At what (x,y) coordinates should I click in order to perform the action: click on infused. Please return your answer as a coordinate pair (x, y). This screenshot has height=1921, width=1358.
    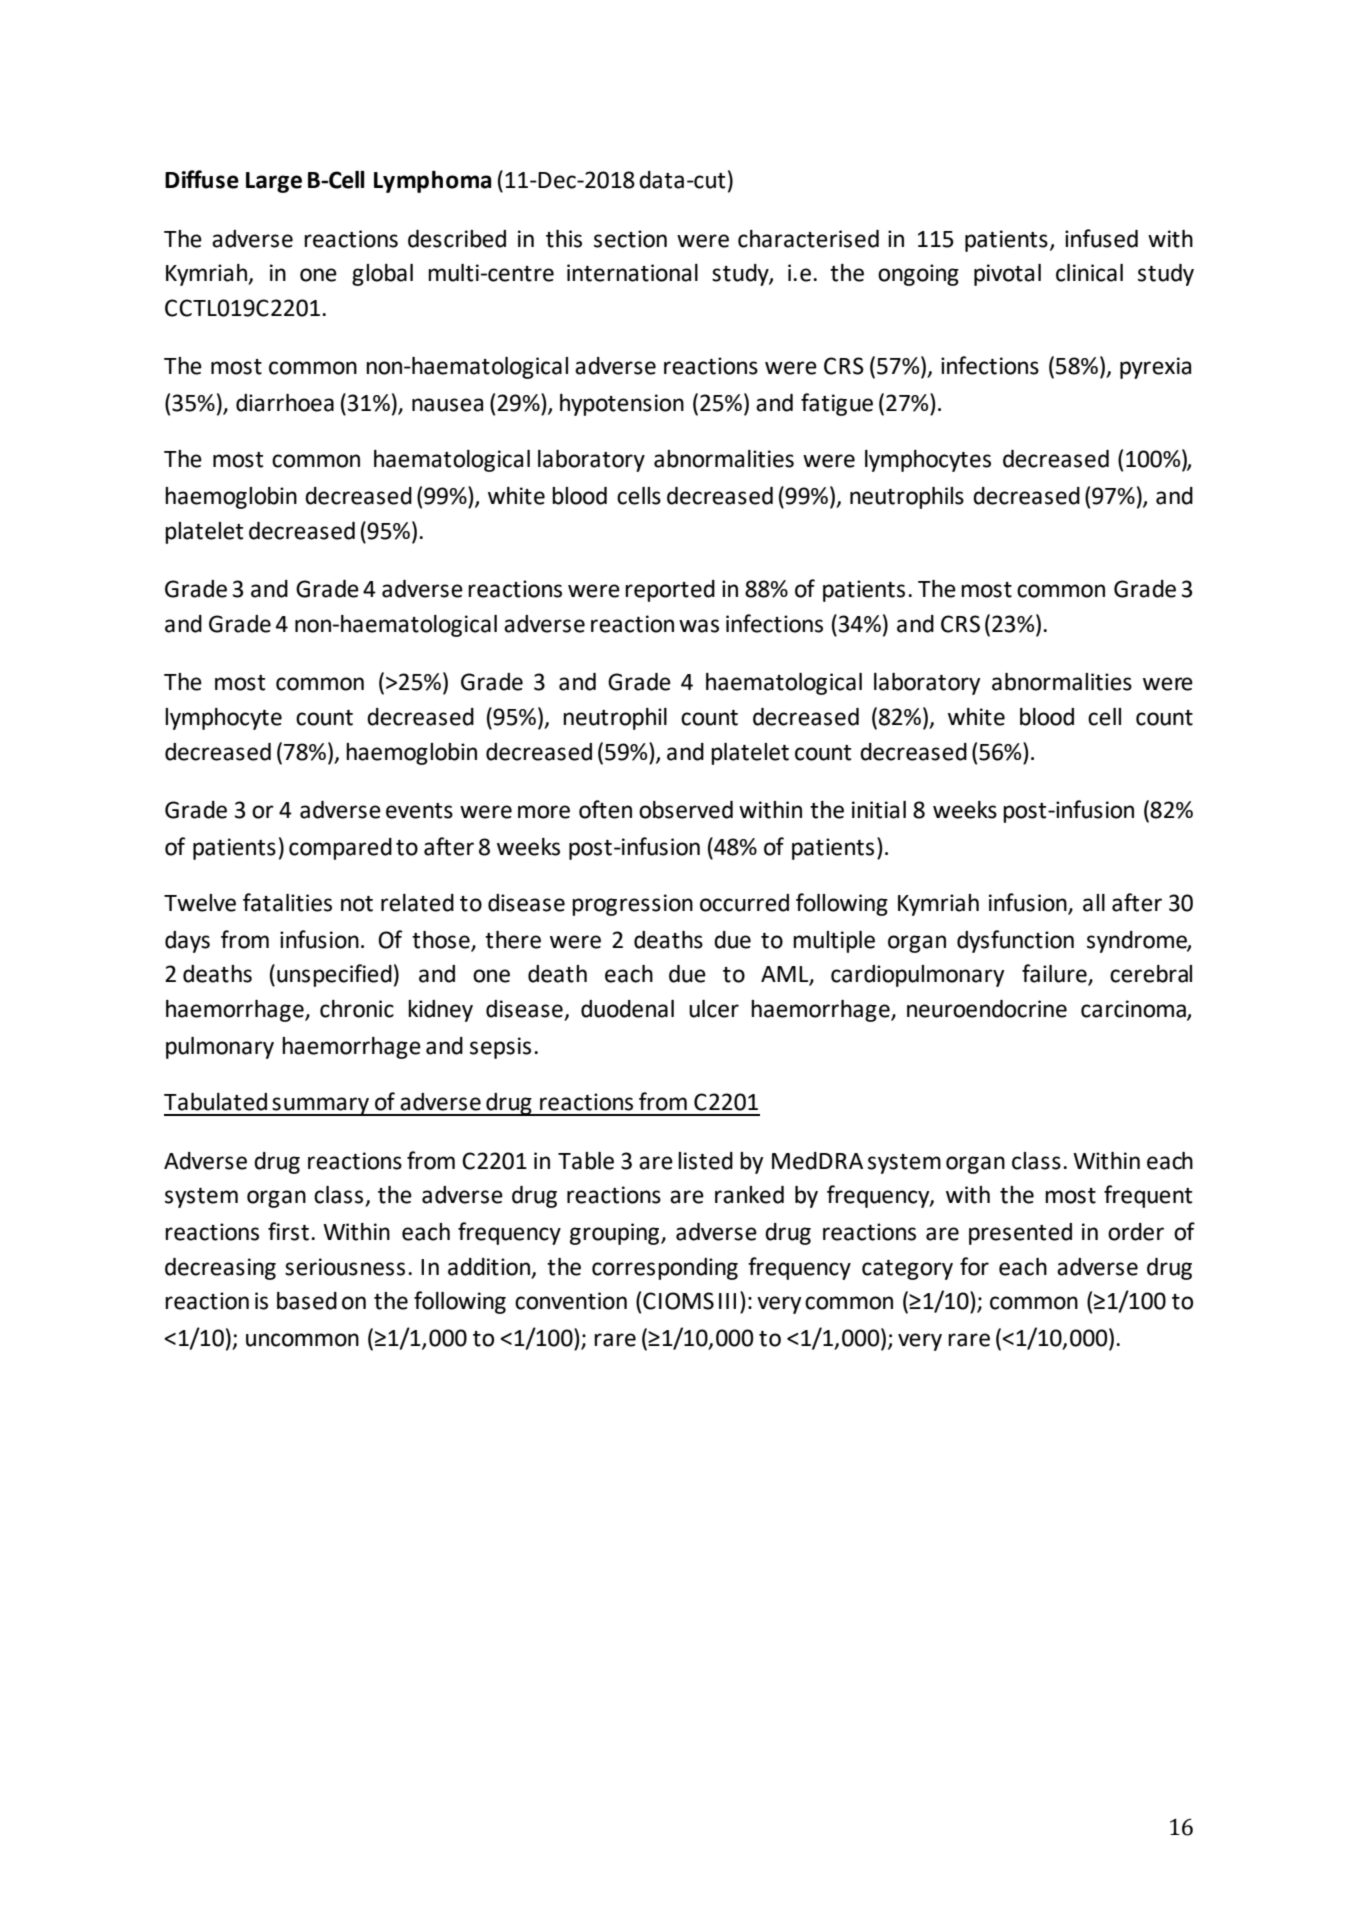
    Looking at the image, I should click on (1101, 238).
